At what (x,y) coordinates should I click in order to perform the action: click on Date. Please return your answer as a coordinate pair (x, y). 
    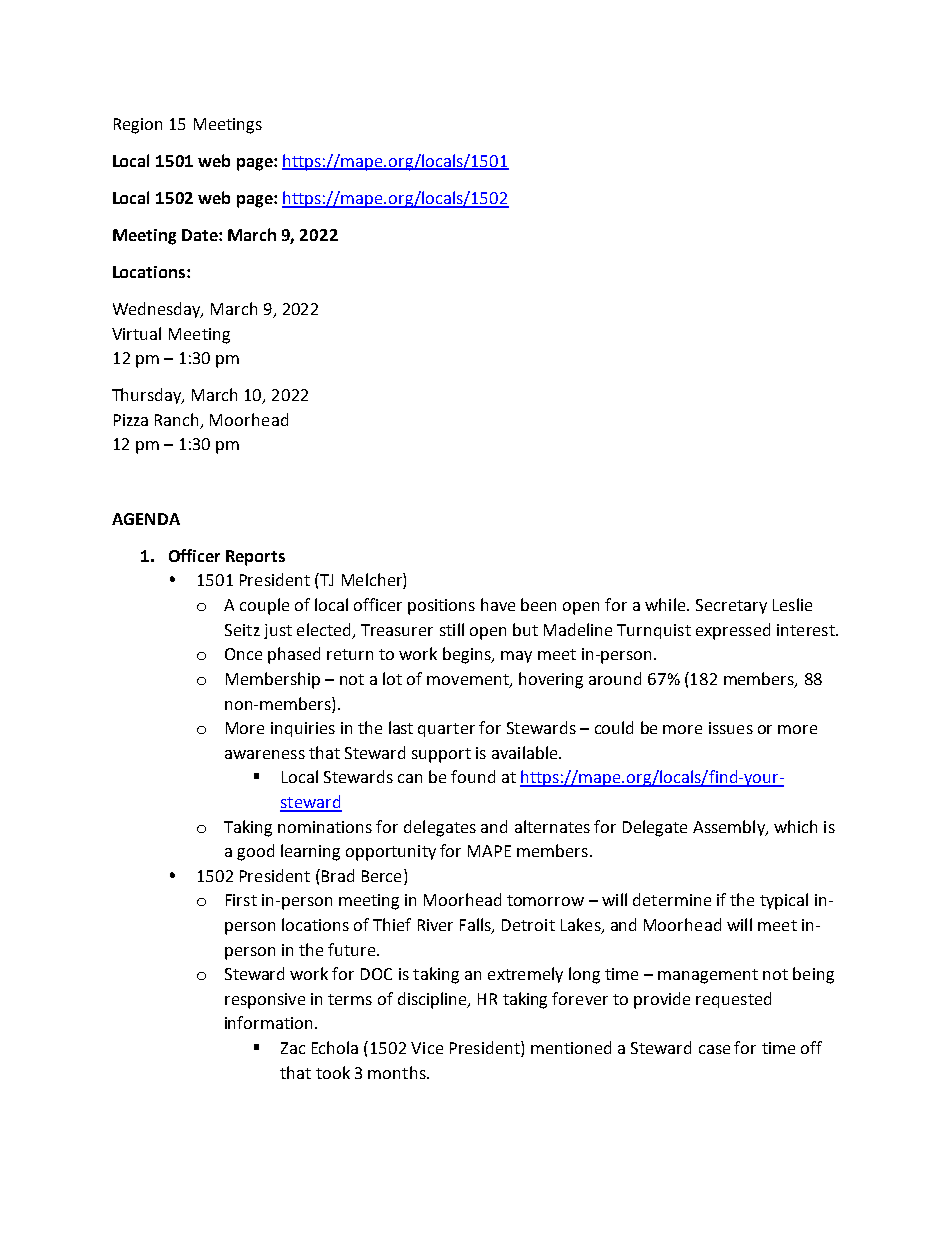
    Looking at the image, I should click on (201, 235).
